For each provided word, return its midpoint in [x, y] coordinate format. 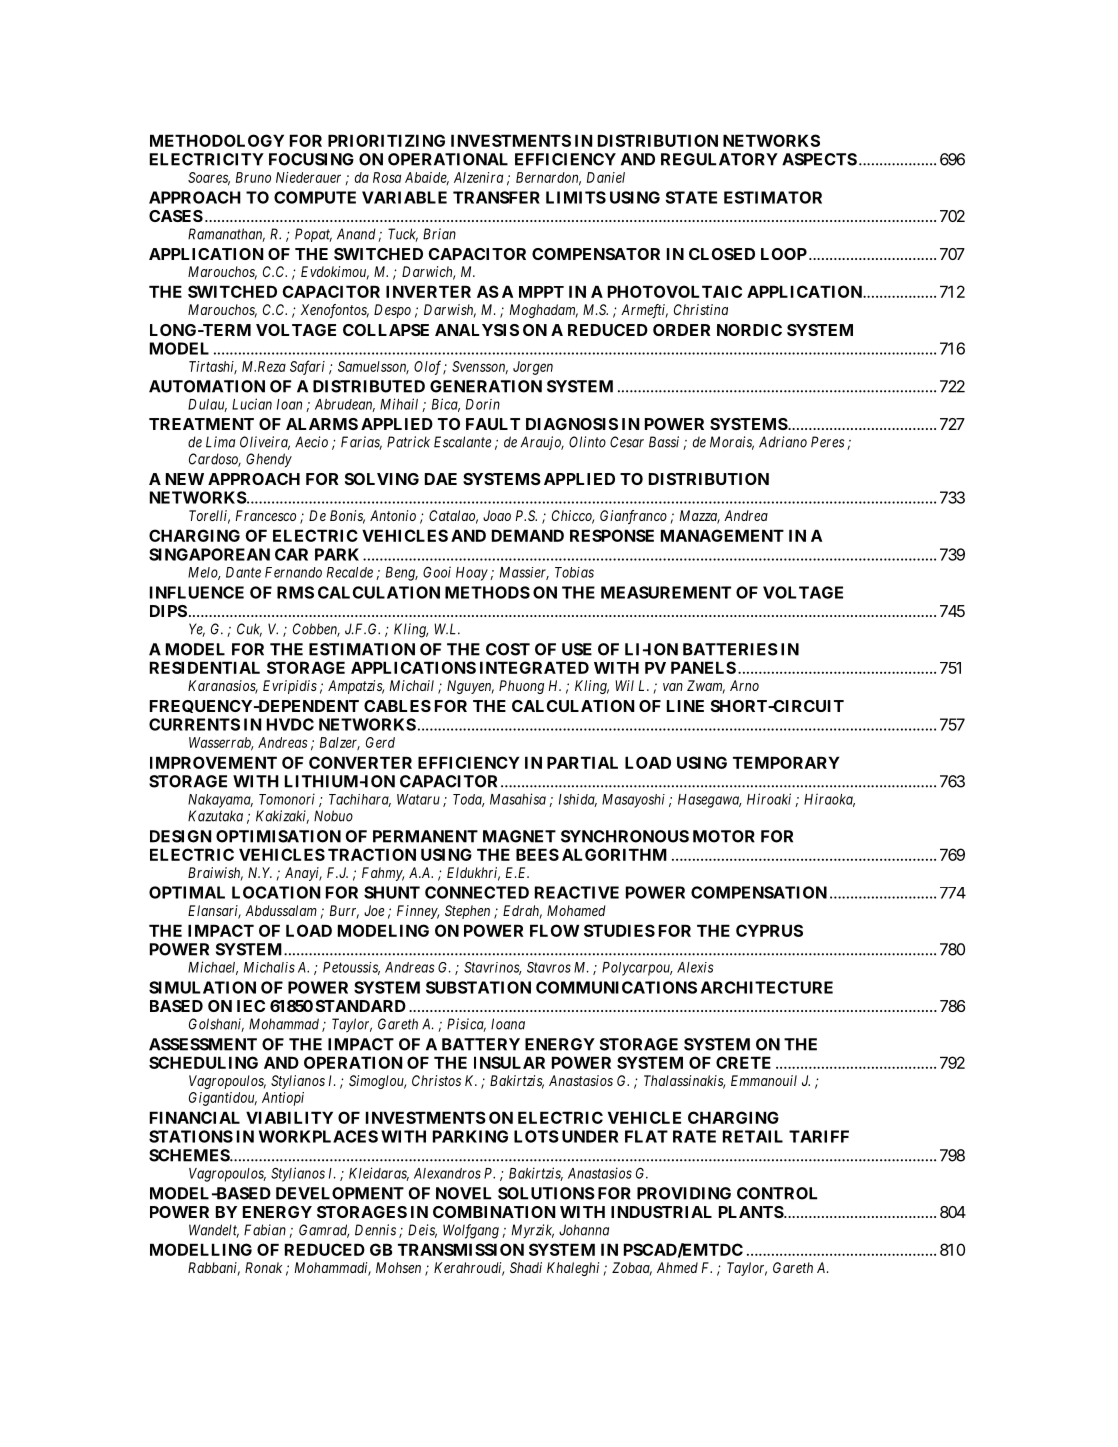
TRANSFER [496, 197]
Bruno [253, 177]
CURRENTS [194, 724]
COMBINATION [494, 1212]
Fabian [265, 1230]
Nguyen [470, 687]
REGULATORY [719, 159]
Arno [744, 685]
